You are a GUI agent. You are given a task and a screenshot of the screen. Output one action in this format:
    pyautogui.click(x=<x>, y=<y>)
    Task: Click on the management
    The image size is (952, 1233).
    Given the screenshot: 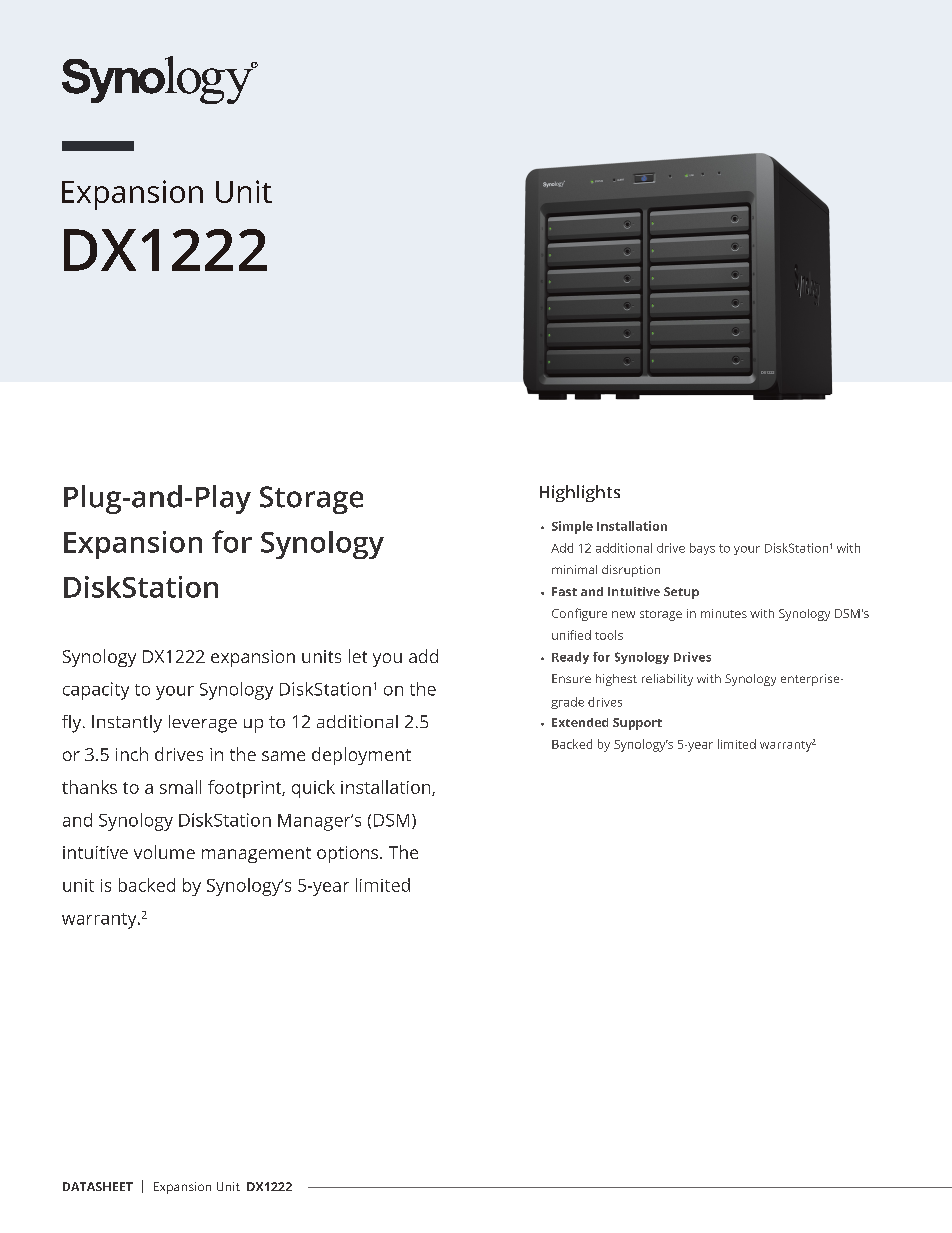 What is the action you would take?
    pyautogui.click(x=256, y=855)
